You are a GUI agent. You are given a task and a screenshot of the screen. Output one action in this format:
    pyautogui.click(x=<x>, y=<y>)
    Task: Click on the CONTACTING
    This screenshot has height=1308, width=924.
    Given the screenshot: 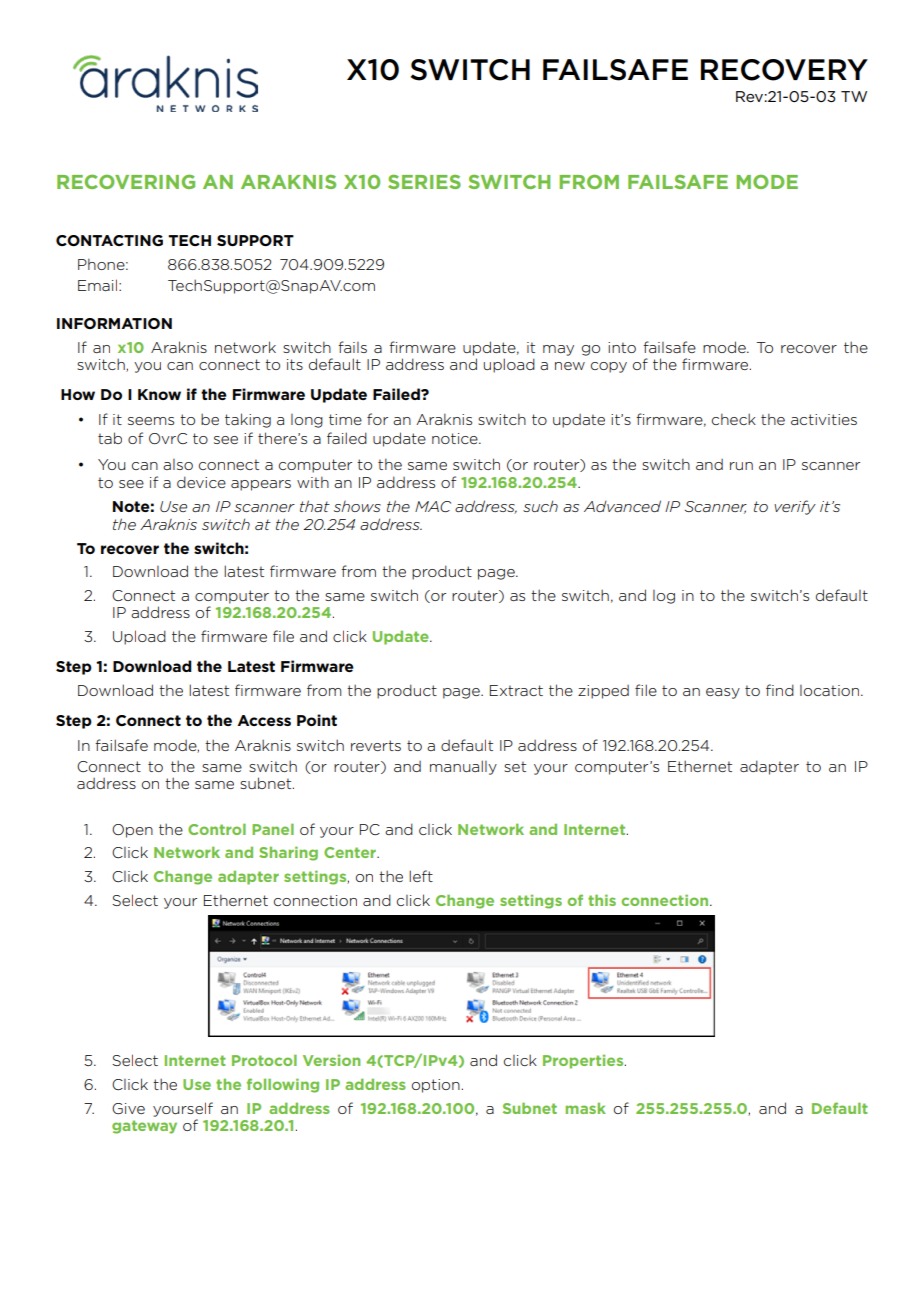 What is the action you would take?
    pyautogui.click(x=109, y=240)
